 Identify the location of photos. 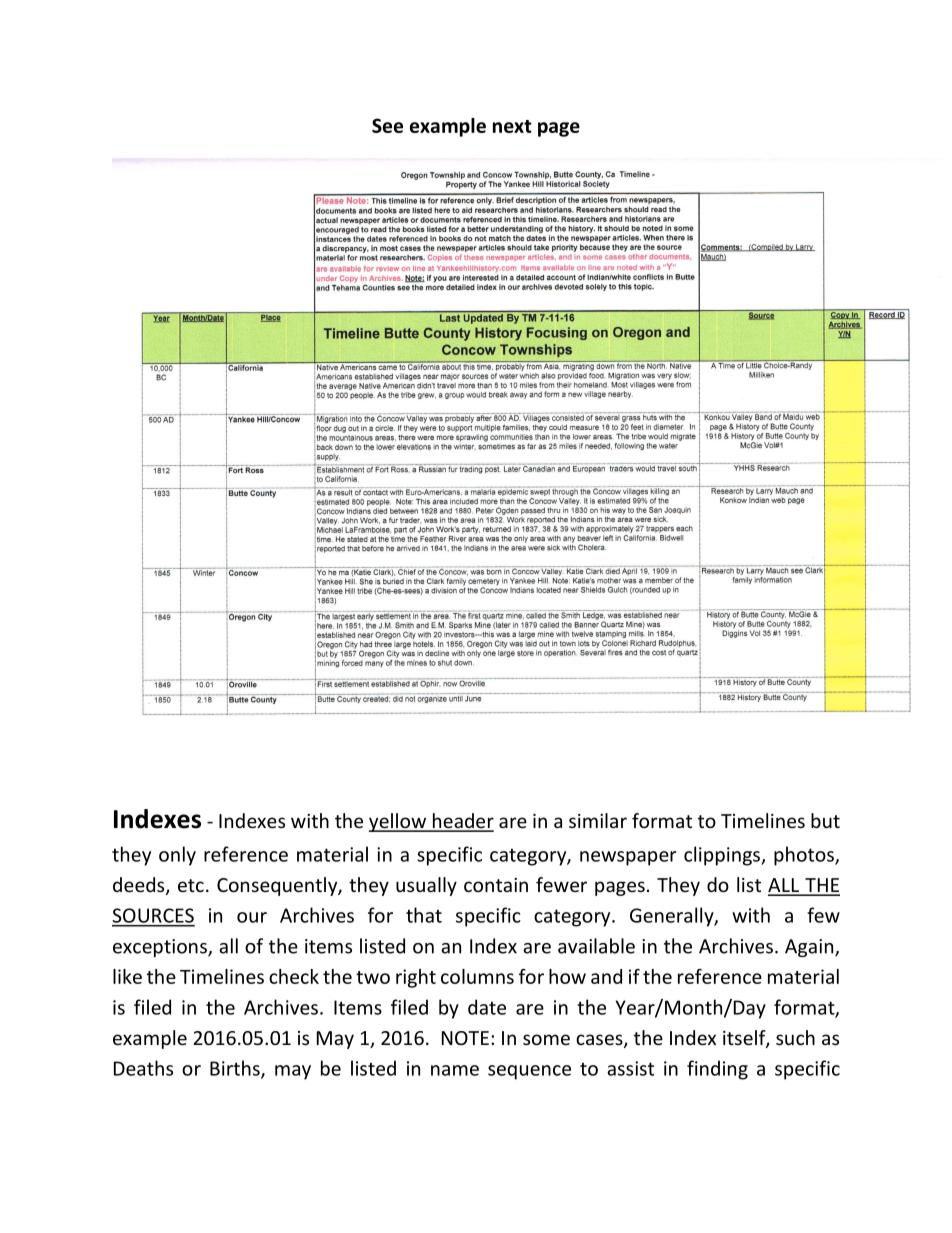
(805, 856).
